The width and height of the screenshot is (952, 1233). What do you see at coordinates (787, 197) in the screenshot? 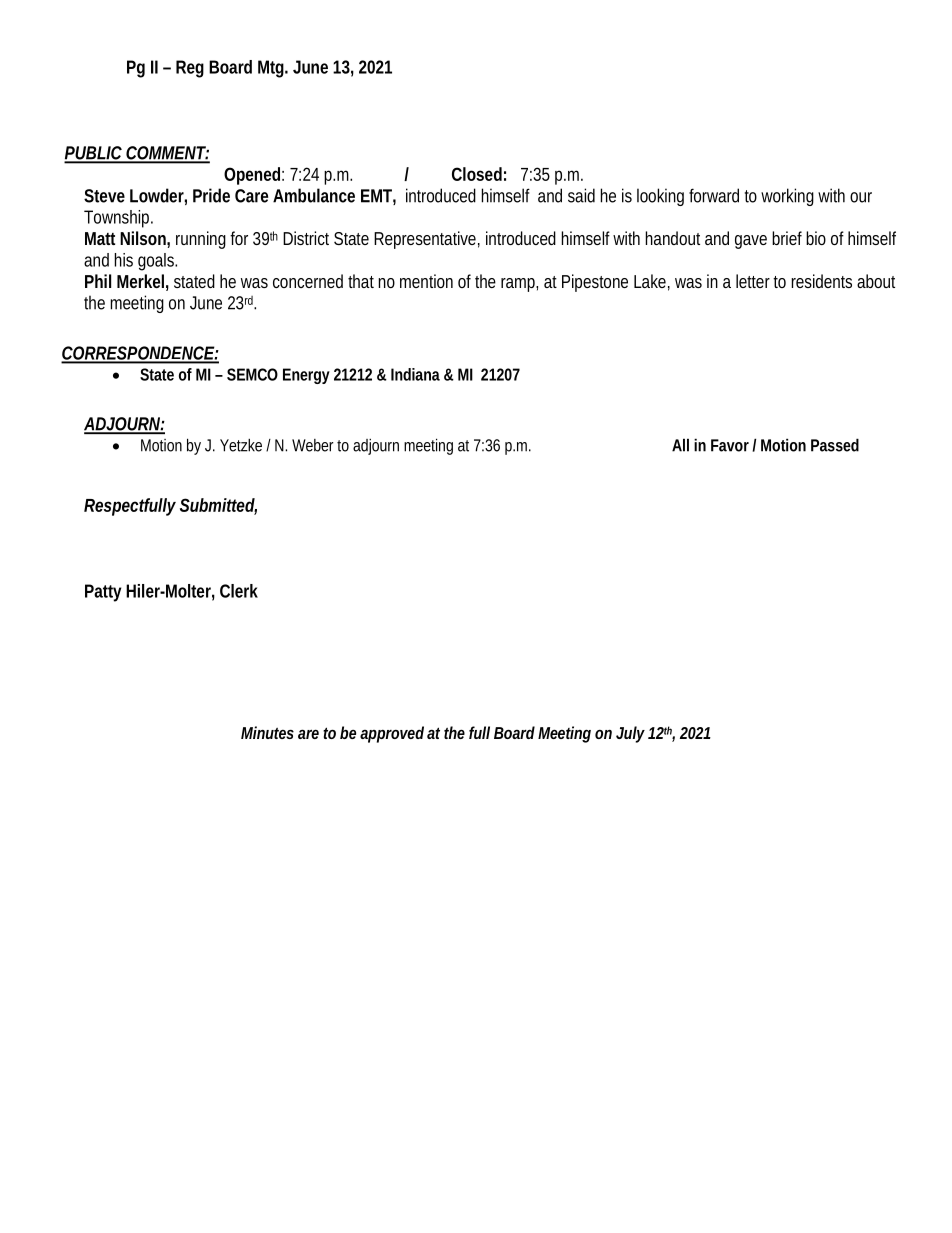
I see `working` at bounding box center [787, 197].
